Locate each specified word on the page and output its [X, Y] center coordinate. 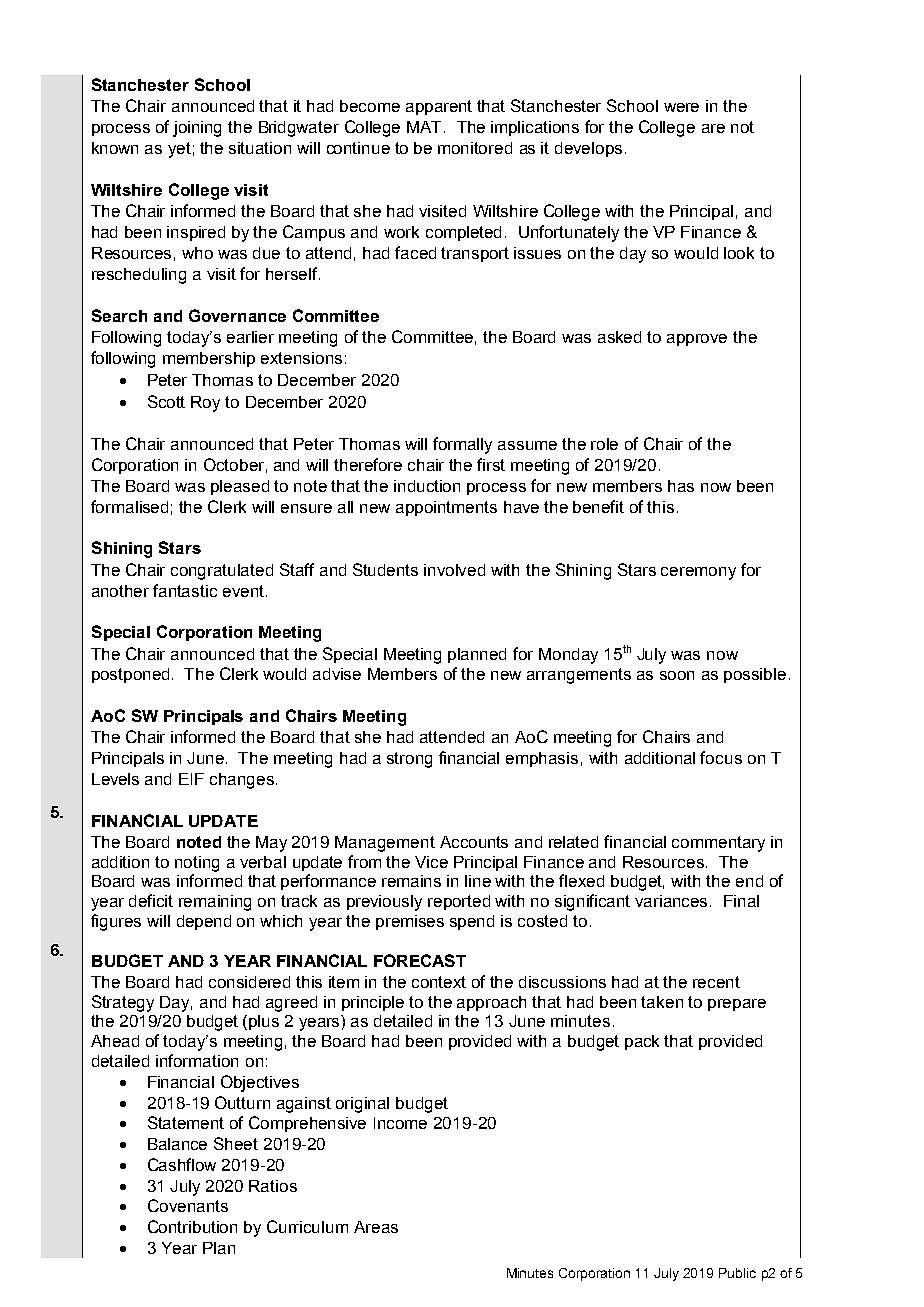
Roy [205, 404]
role [604, 444]
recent [716, 982]
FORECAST [420, 960]
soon [677, 675]
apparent [439, 107]
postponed [130, 675]
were [681, 107]
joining [197, 129]
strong [409, 760]
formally [462, 445]
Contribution [192, 1226]
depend [204, 922]
